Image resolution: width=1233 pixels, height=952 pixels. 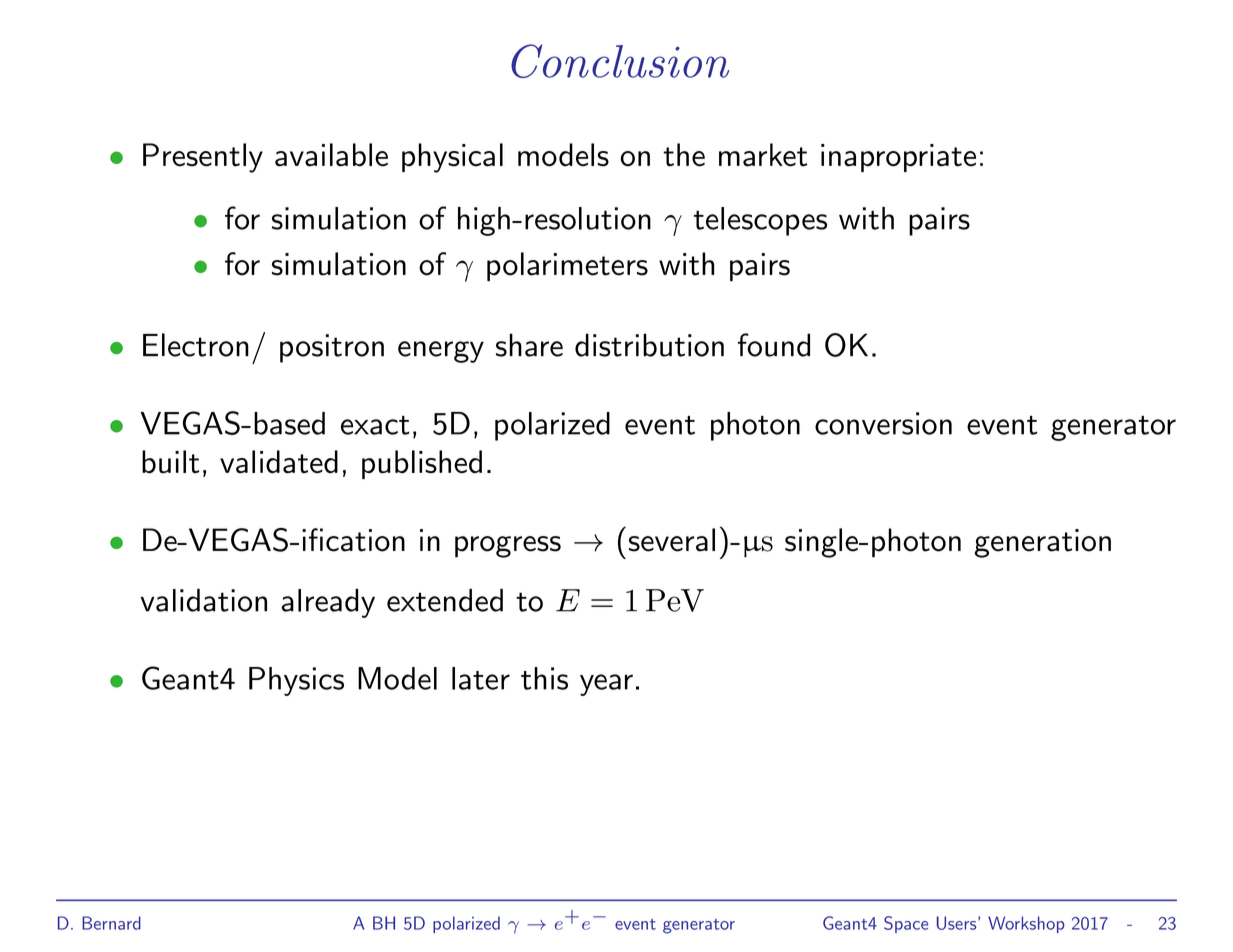 What do you see at coordinates (1042, 543) in the screenshot?
I see `generation` at bounding box center [1042, 543].
